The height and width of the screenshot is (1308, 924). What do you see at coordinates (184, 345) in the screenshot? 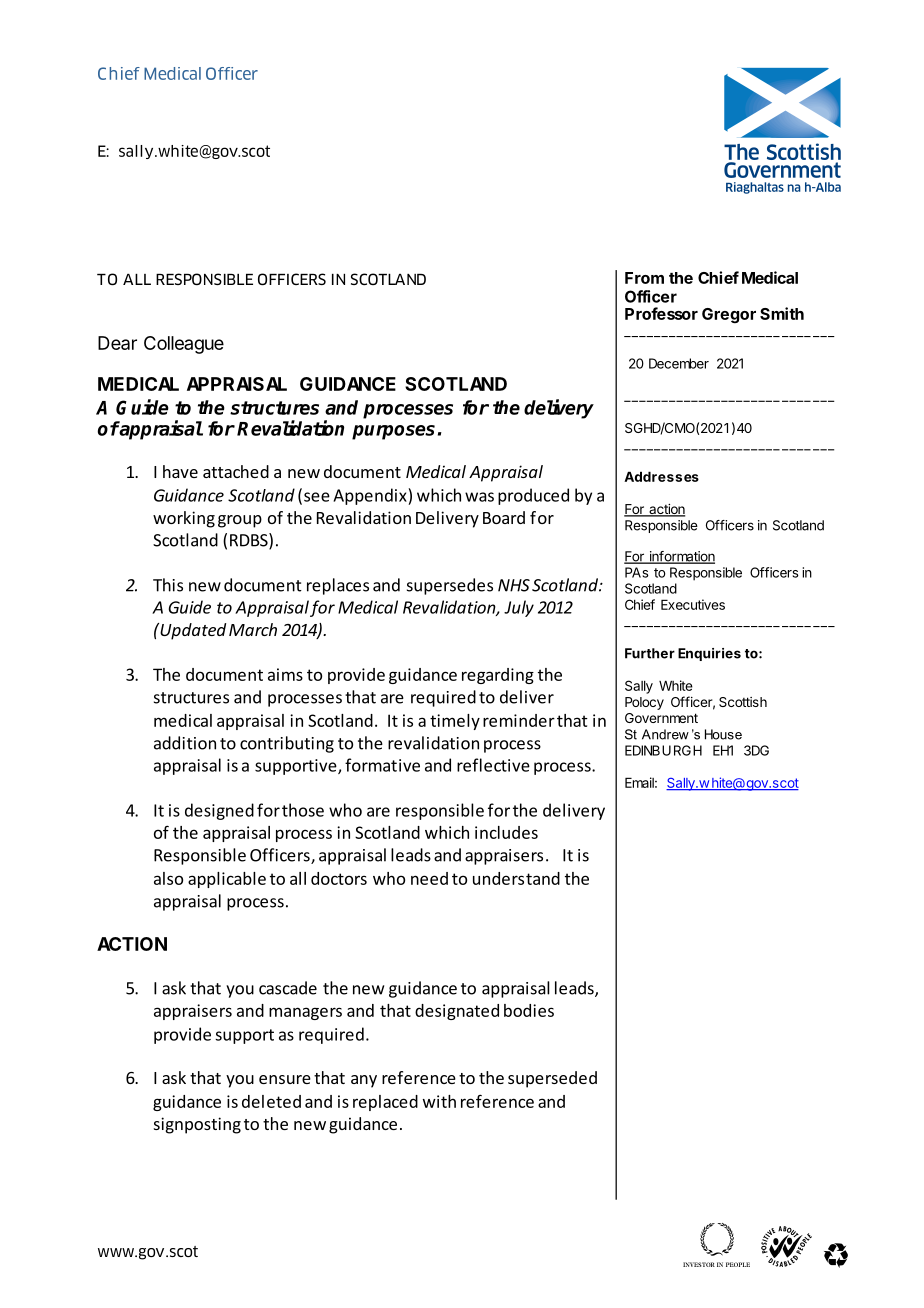
I see `Colleague` at bounding box center [184, 345].
